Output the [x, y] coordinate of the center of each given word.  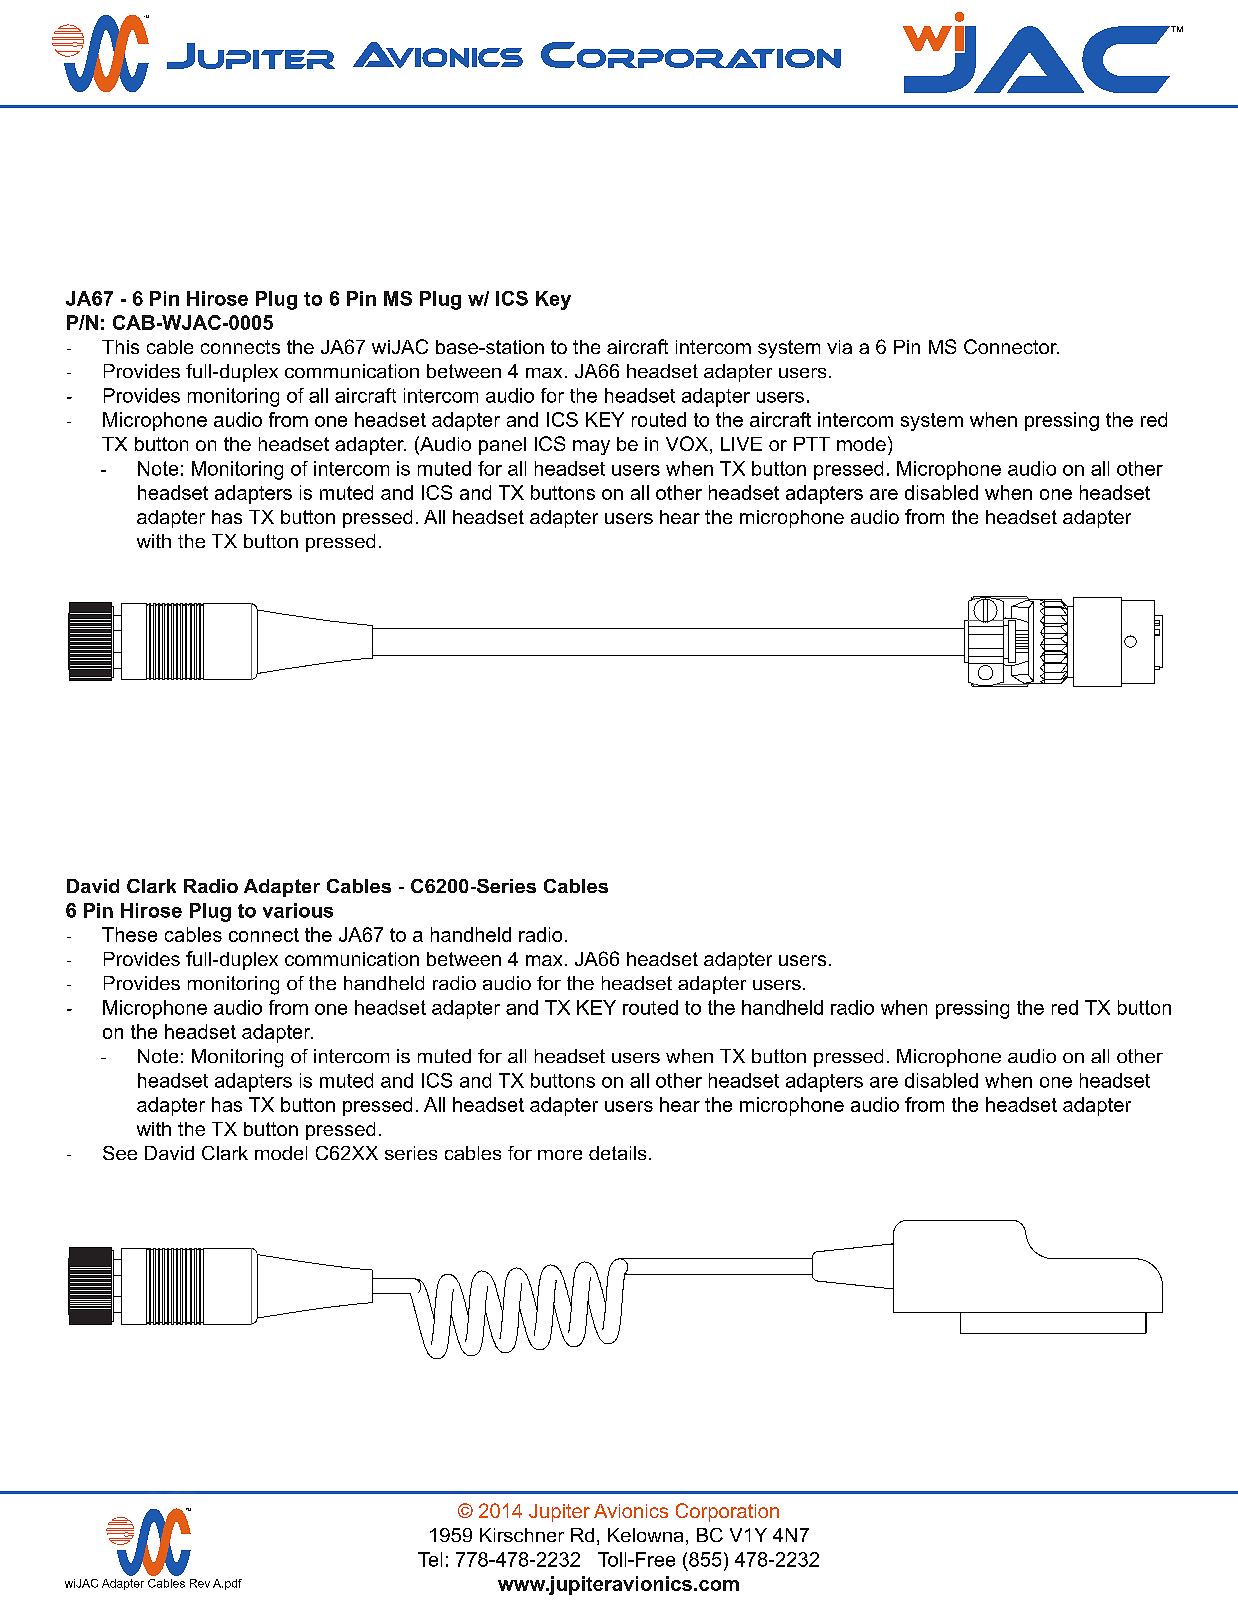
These [129, 934]
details [617, 1153]
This [120, 347]
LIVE [741, 444]
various [298, 910]
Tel [430, 1559]
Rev [200, 1583]
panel [502, 446]
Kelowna [645, 1535]
